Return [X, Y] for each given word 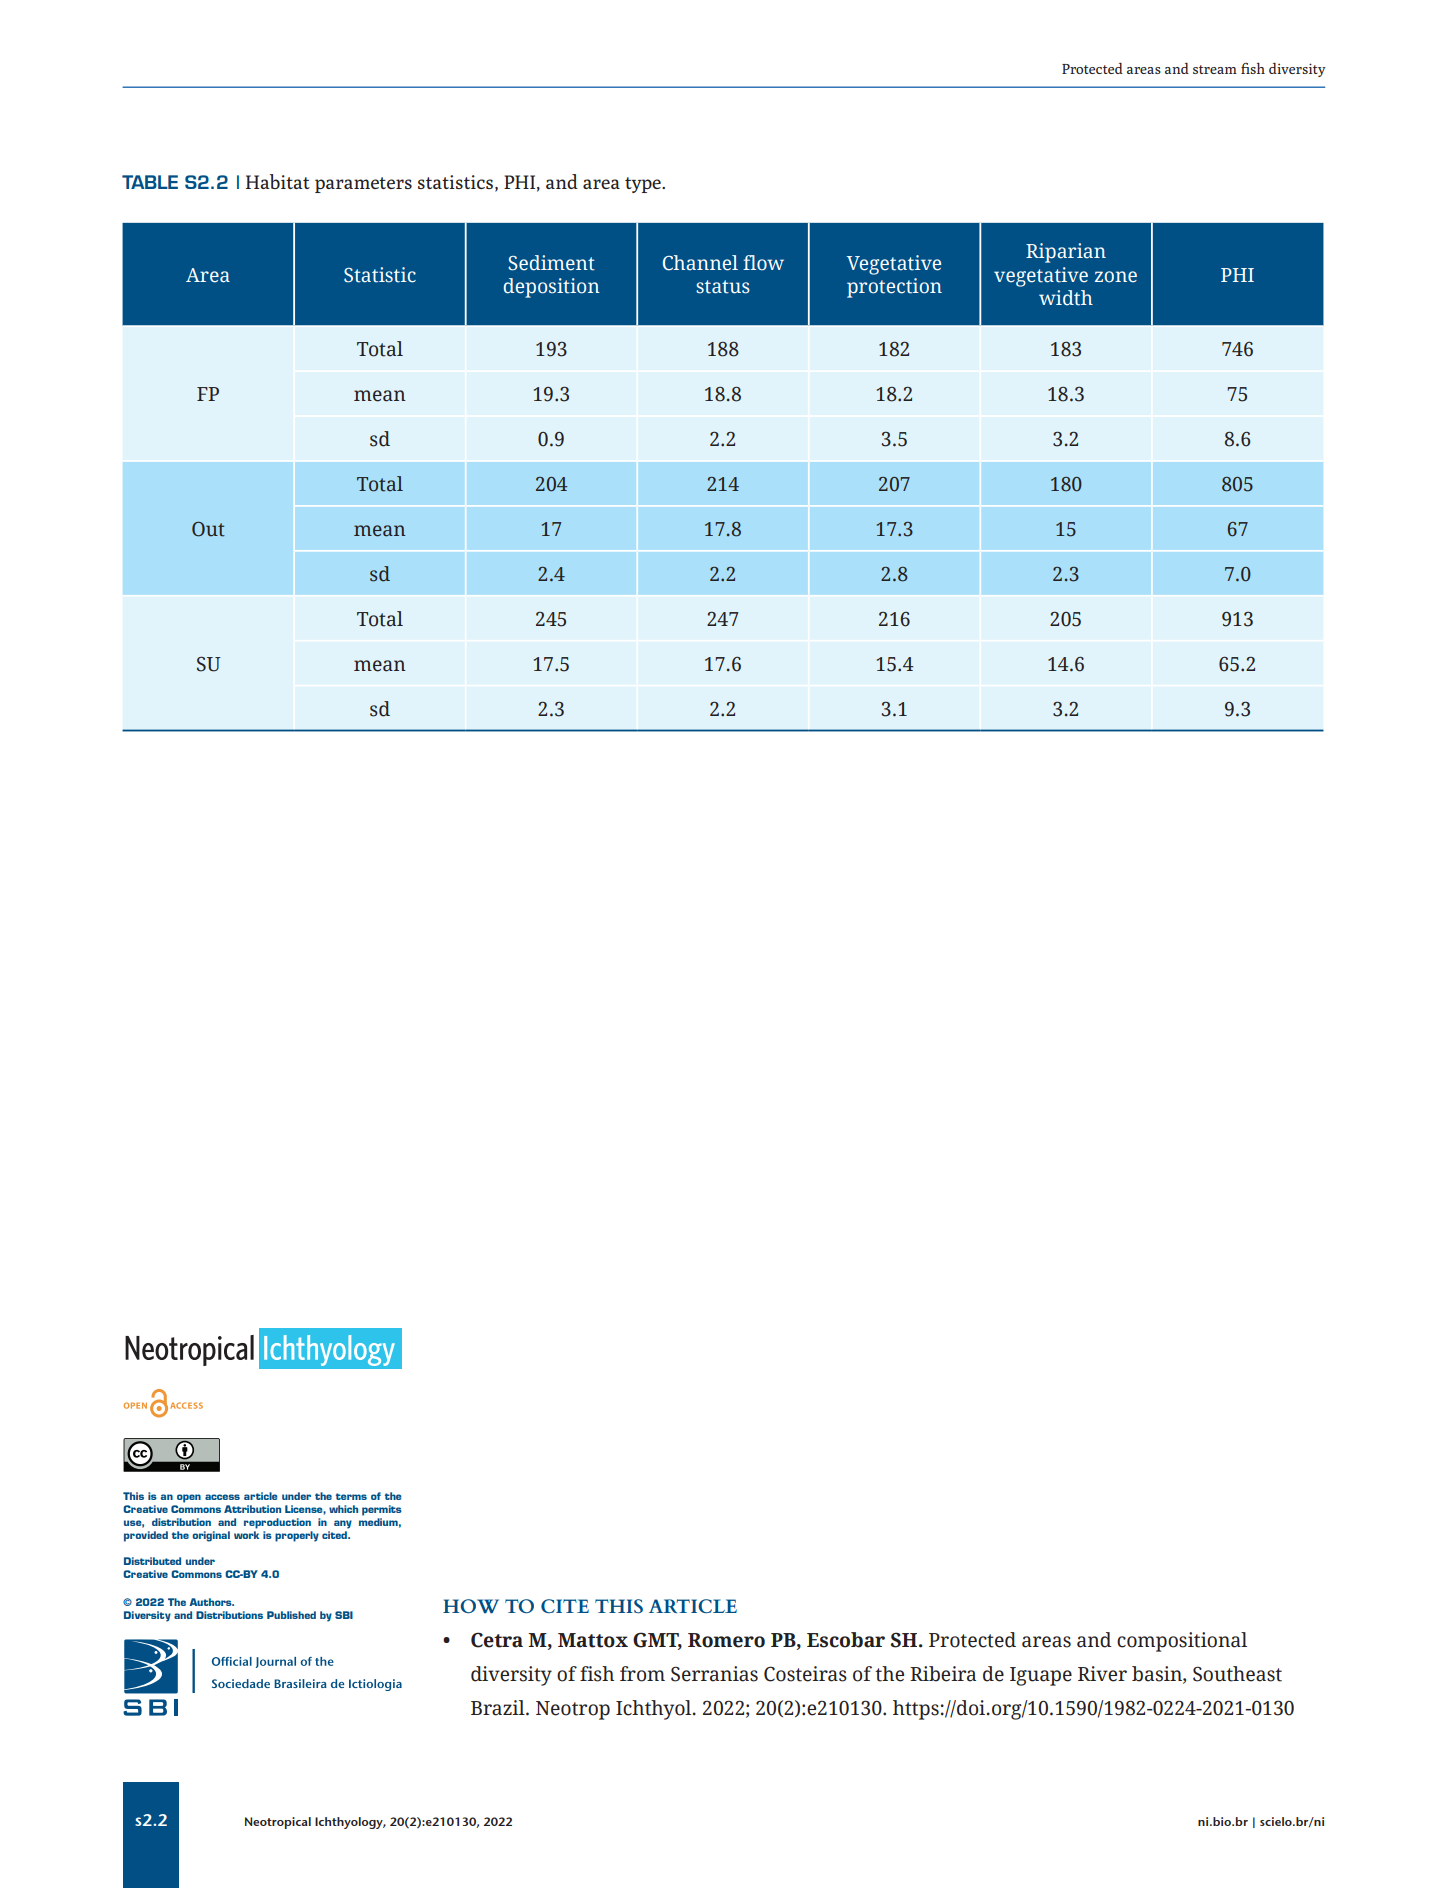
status [723, 287]
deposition [552, 288]
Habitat [278, 181]
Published [291, 1615]
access [222, 1497]
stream [1215, 69]
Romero [726, 1640]
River [1102, 1674]
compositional [1182, 1642]
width [1066, 298]
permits [382, 1510]
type [644, 185]
